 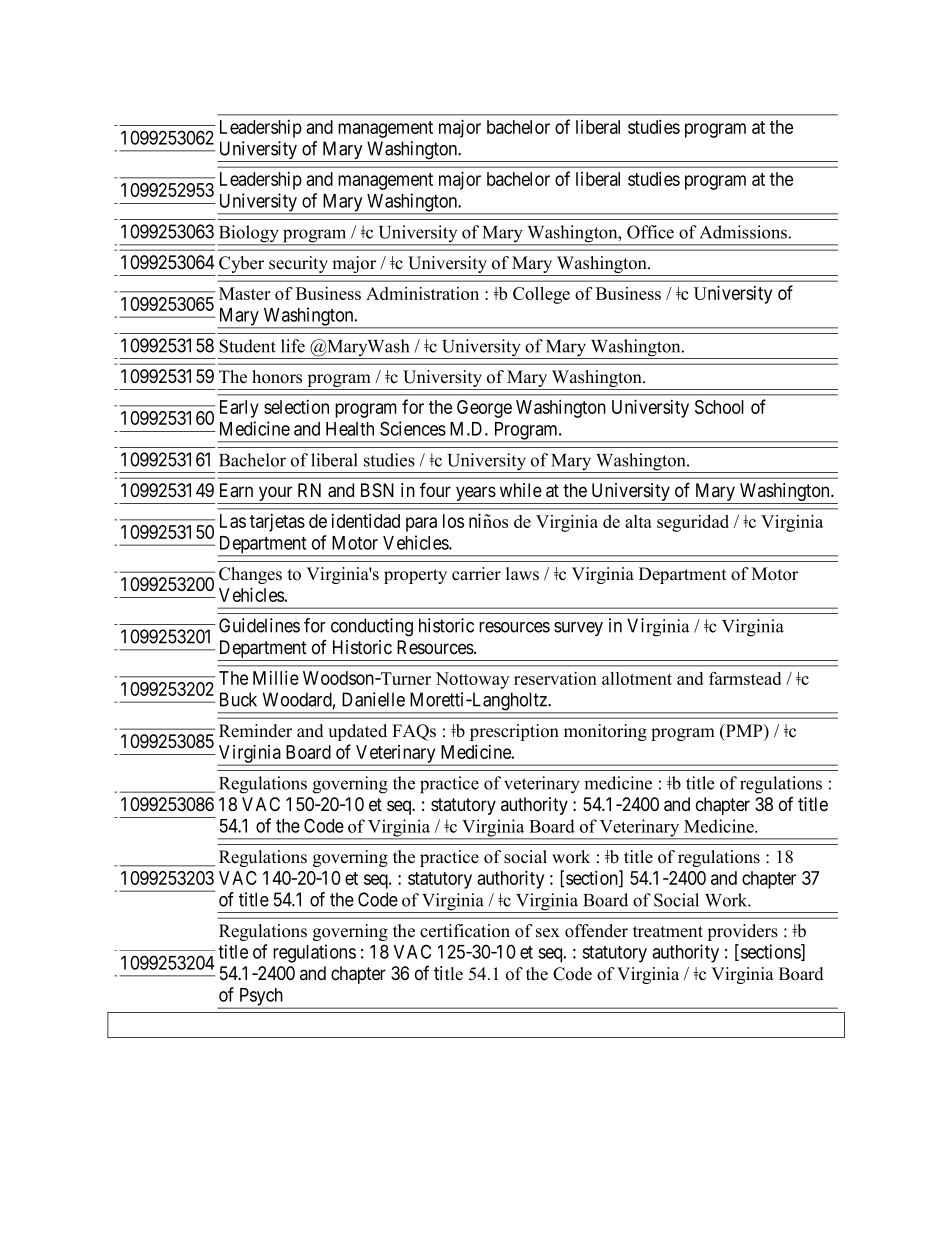 What do you see at coordinates (541, 295) in the image?
I see `College` at bounding box center [541, 295].
